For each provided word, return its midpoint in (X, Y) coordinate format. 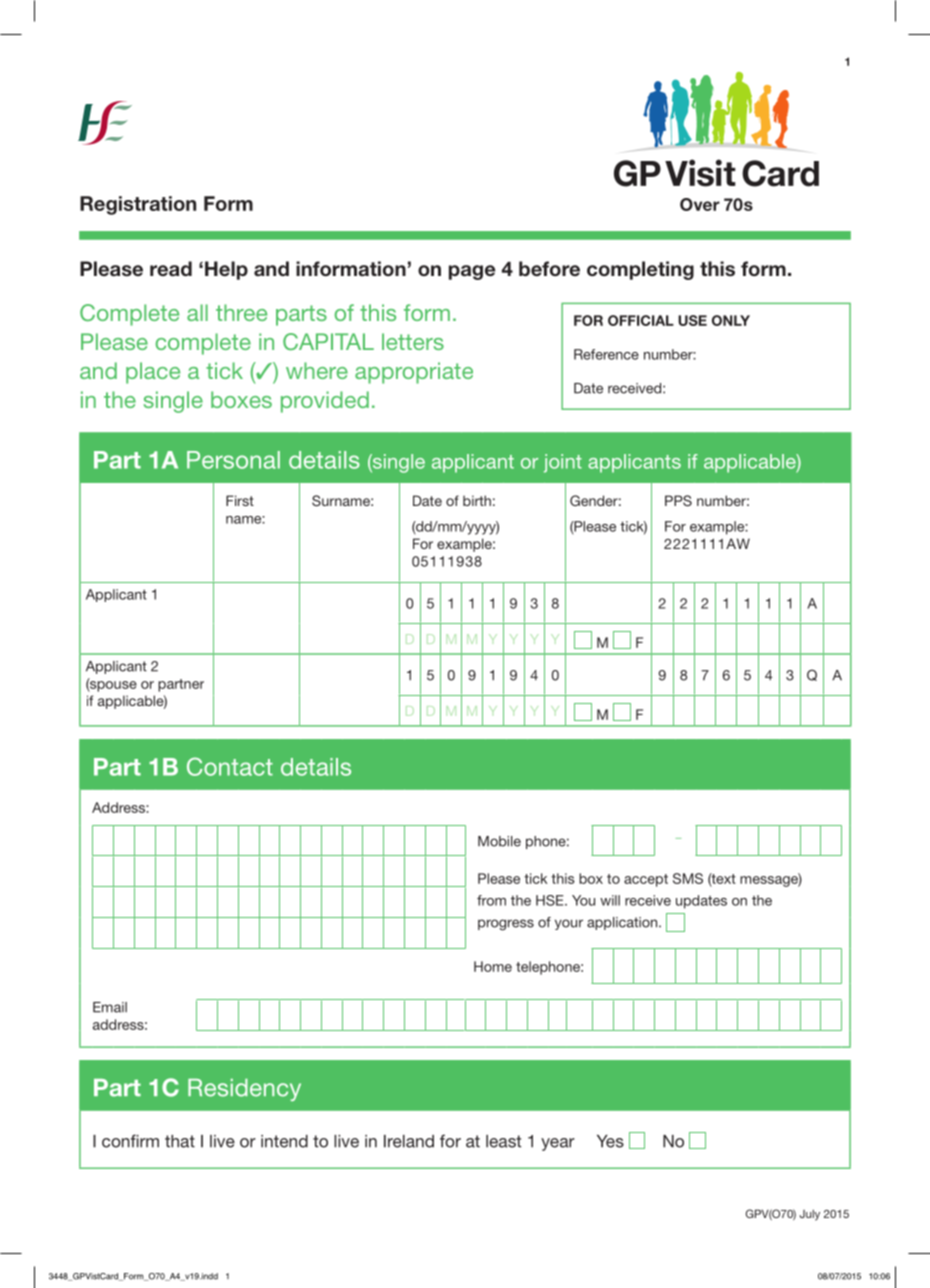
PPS (678, 501)
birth (477, 500)
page (472, 272)
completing (640, 270)
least (503, 1141)
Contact (230, 766)
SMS (688, 878)
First (240, 500)
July (810, 1215)
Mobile (499, 841)
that (180, 1141)
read (171, 269)
